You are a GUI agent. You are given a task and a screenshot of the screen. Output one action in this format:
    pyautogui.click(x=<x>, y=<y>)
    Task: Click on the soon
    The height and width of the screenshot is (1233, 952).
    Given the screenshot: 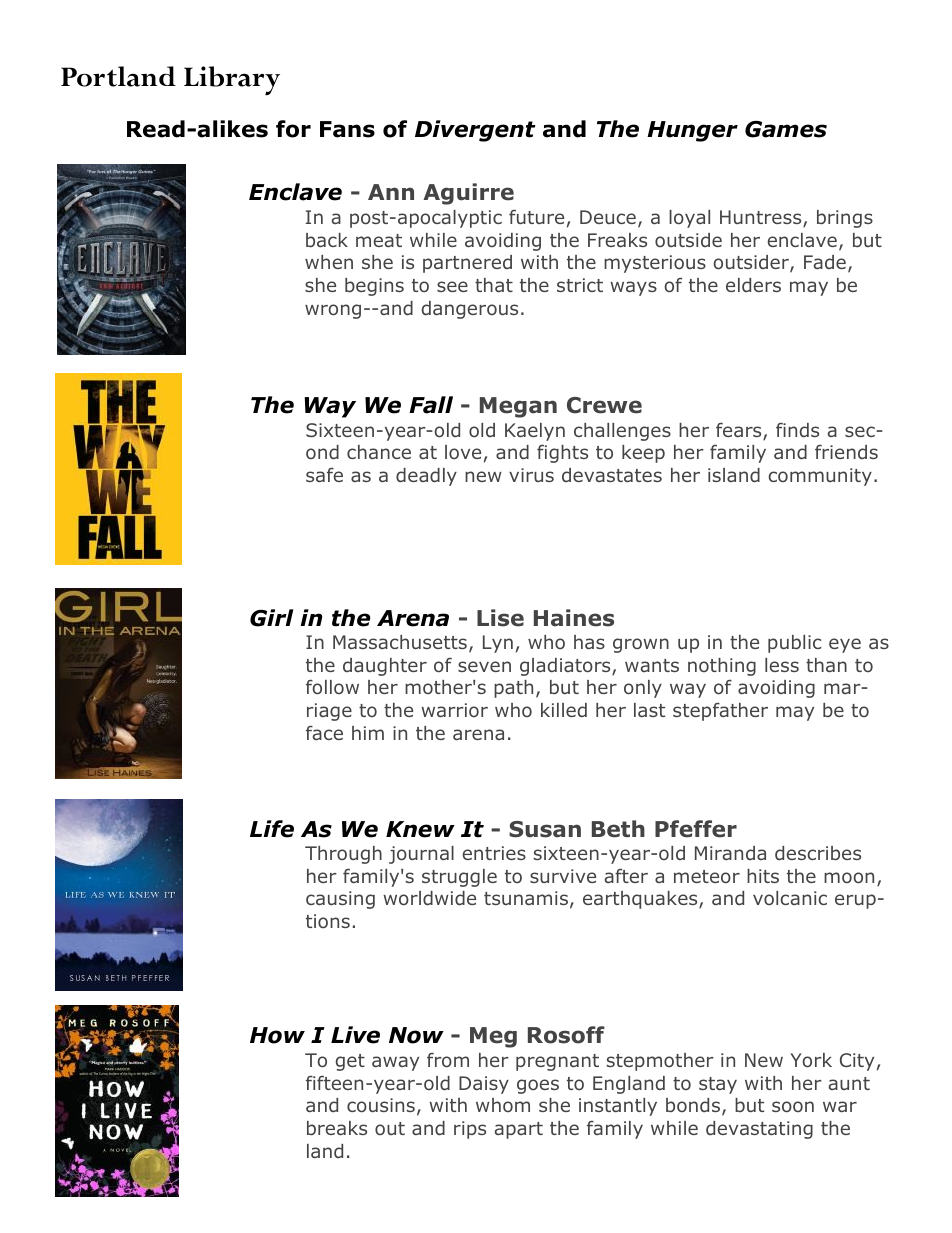 What is the action you would take?
    pyautogui.click(x=793, y=1106)
